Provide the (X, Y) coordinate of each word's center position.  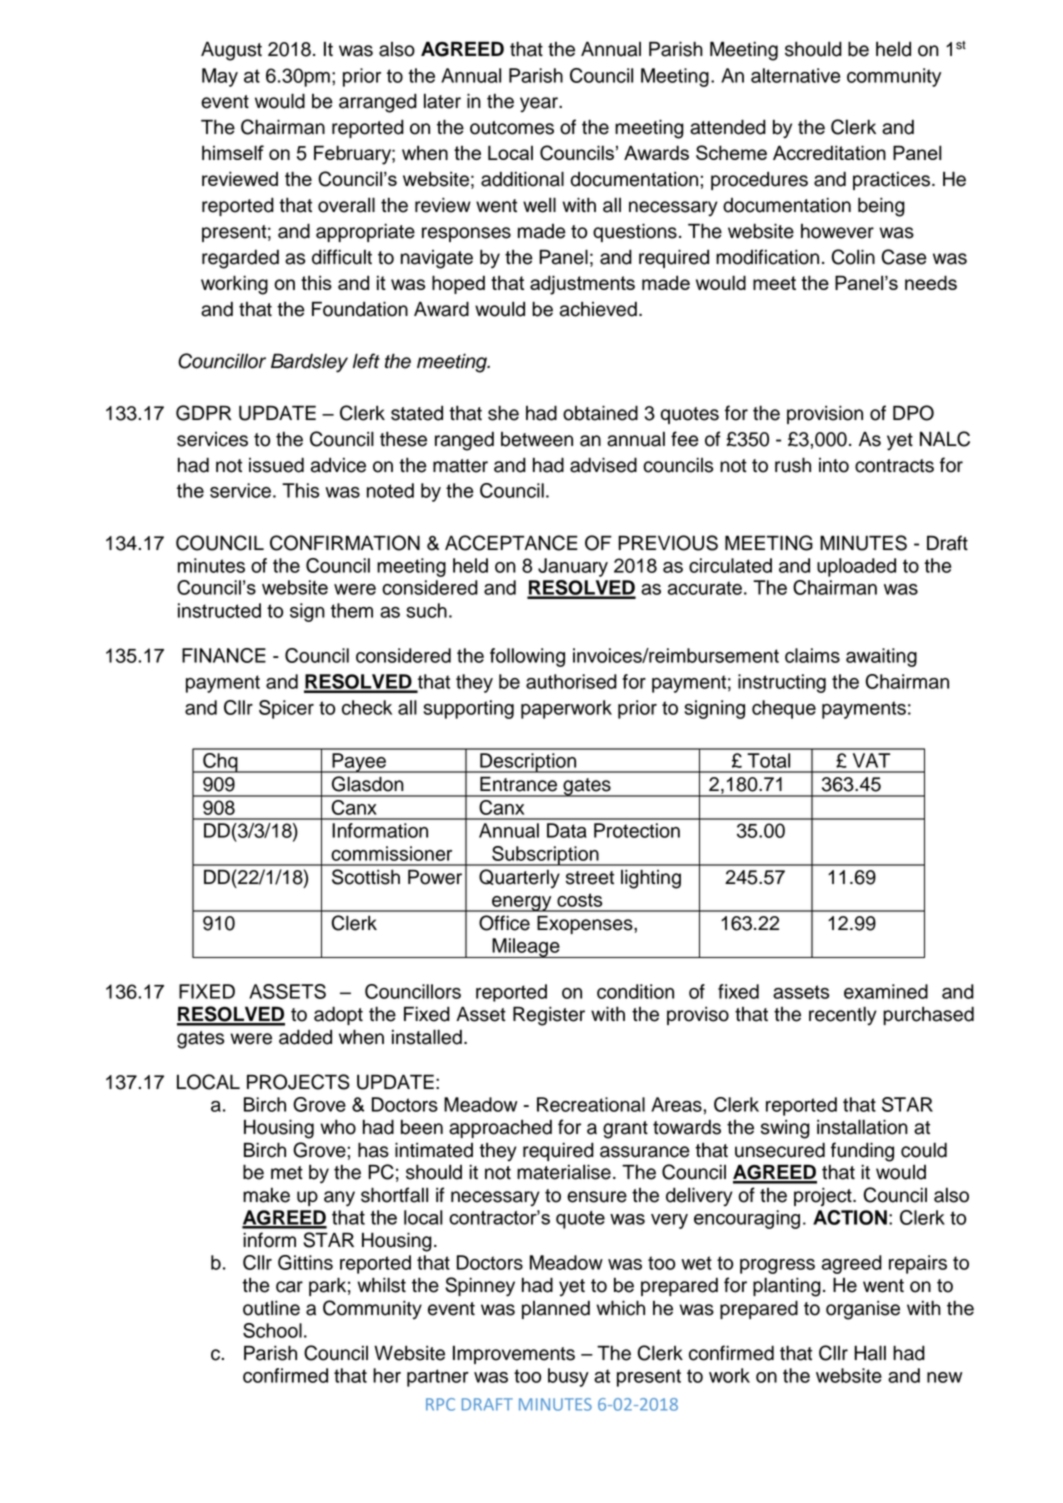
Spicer (286, 709)
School (272, 1330)
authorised (571, 681)
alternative (795, 75)
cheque (784, 709)
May (220, 77)
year (540, 105)
